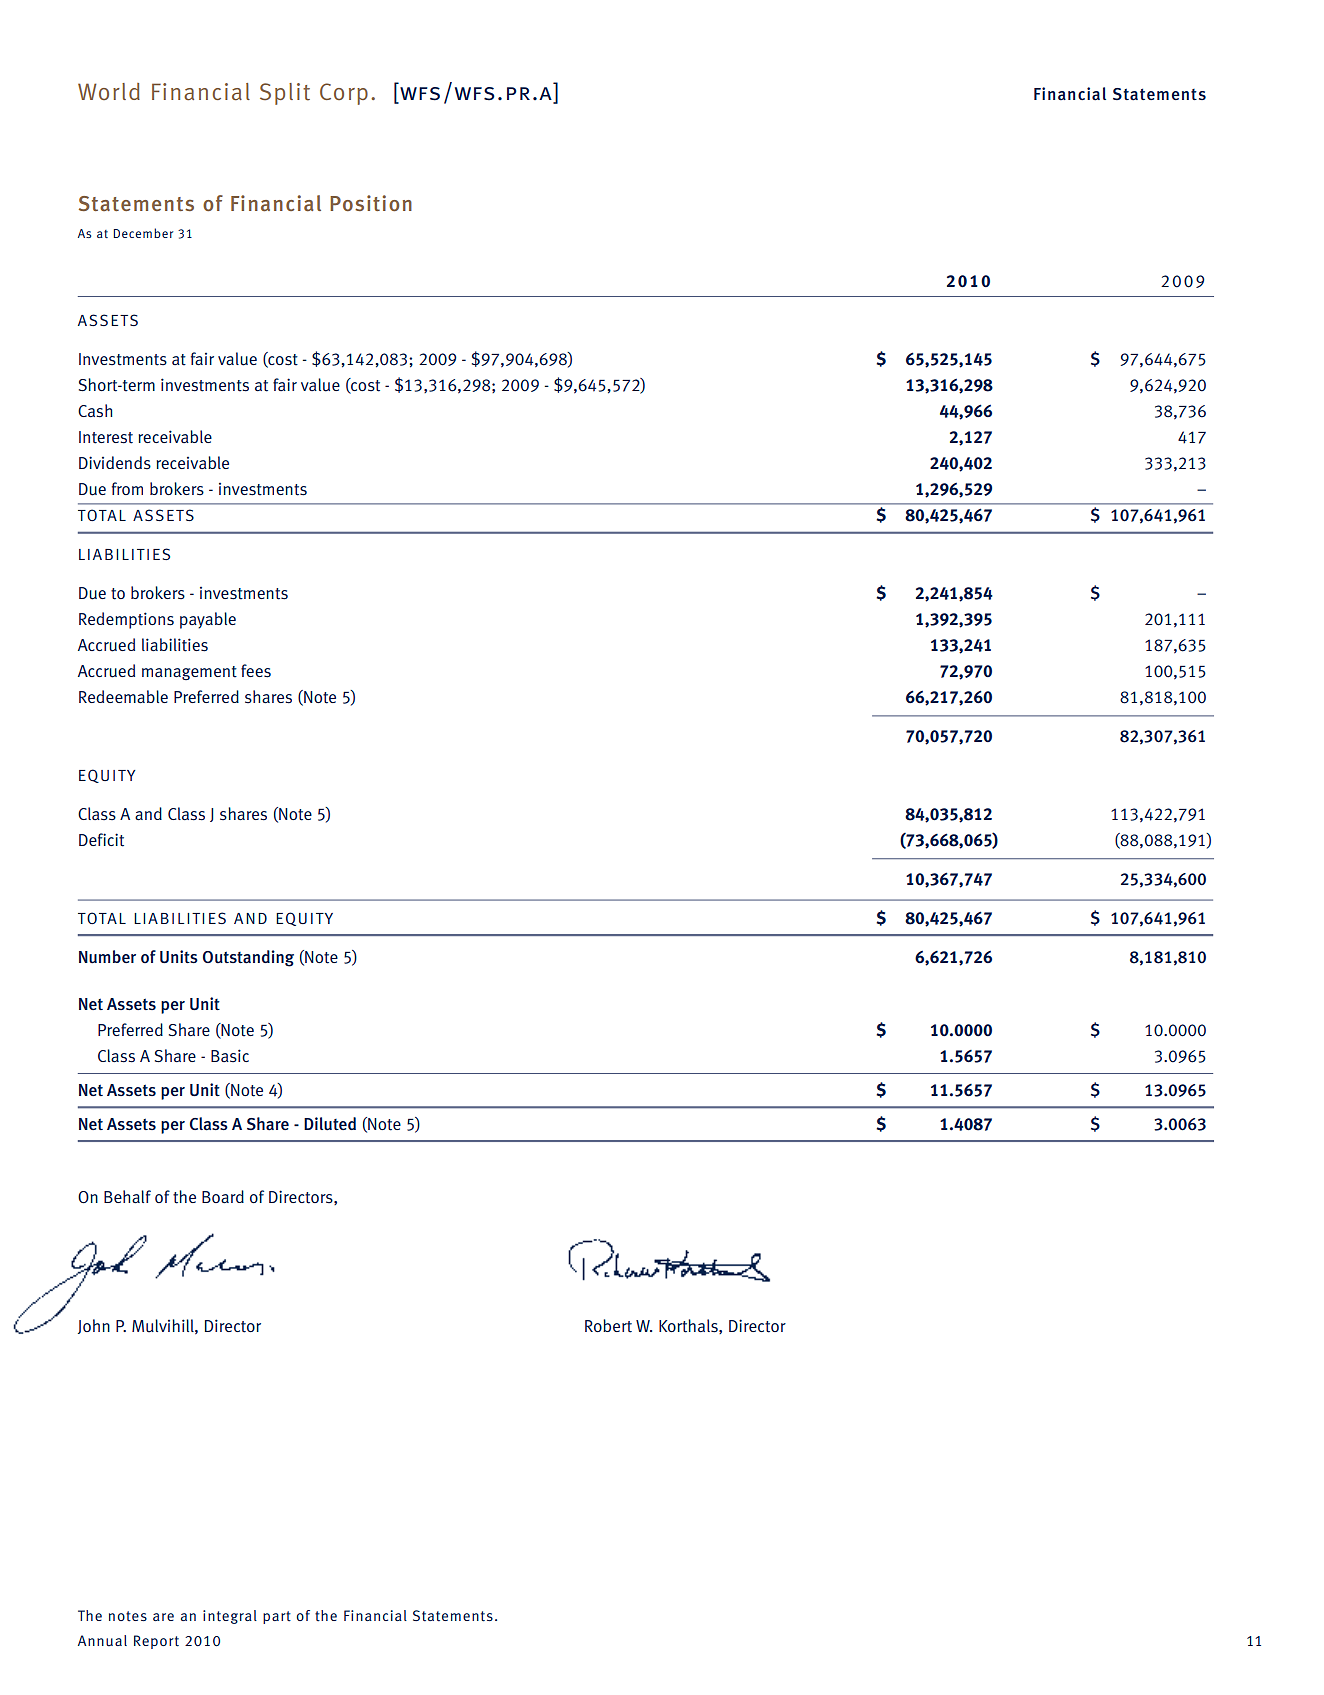  I want to click on Robert, so click(608, 1326).
